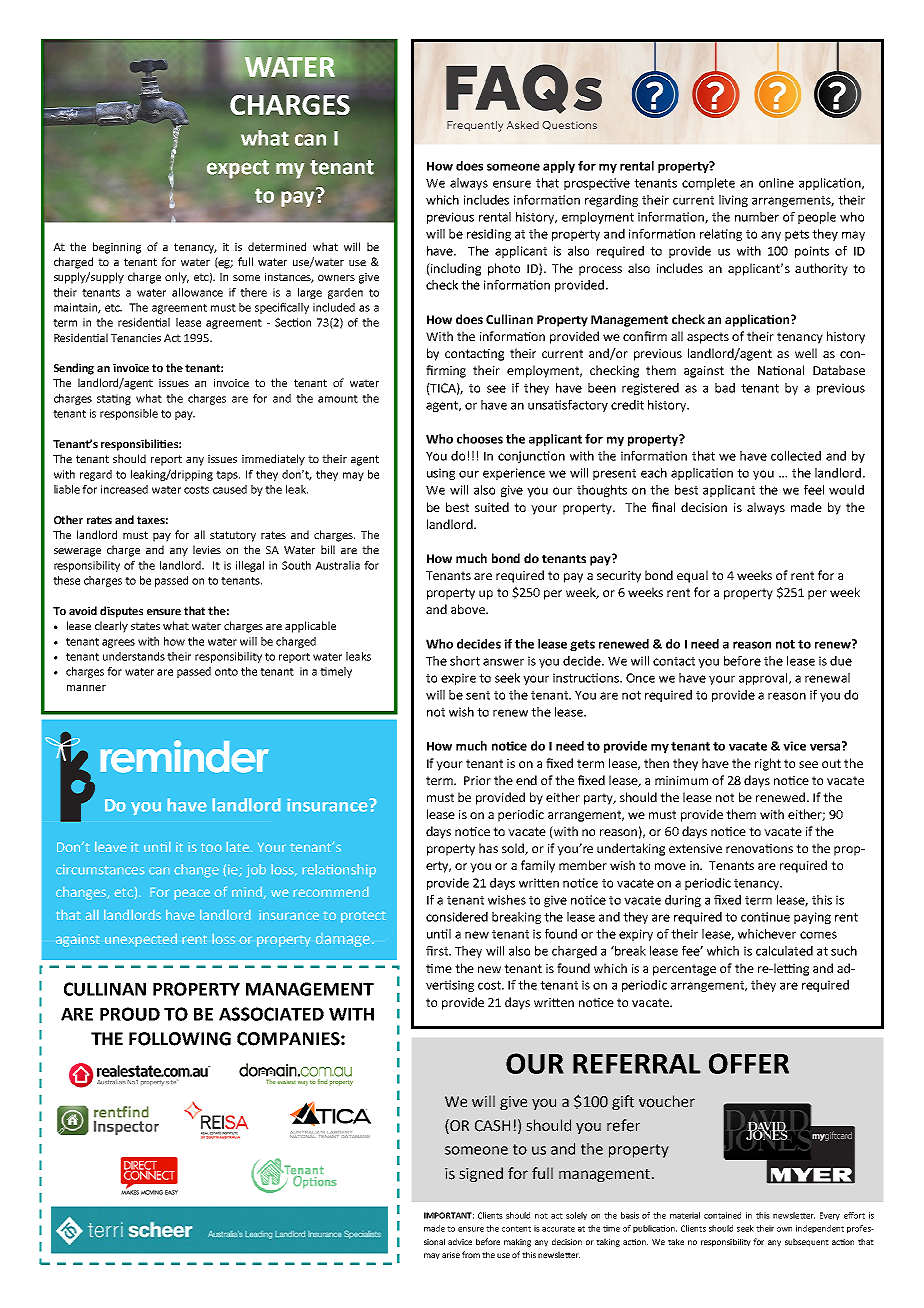 Image resolution: width=924 pixels, height=1308 pixels. Describe the element at coordinates (180, 1039) in the document. I see `FOLLOWING` at that location.
